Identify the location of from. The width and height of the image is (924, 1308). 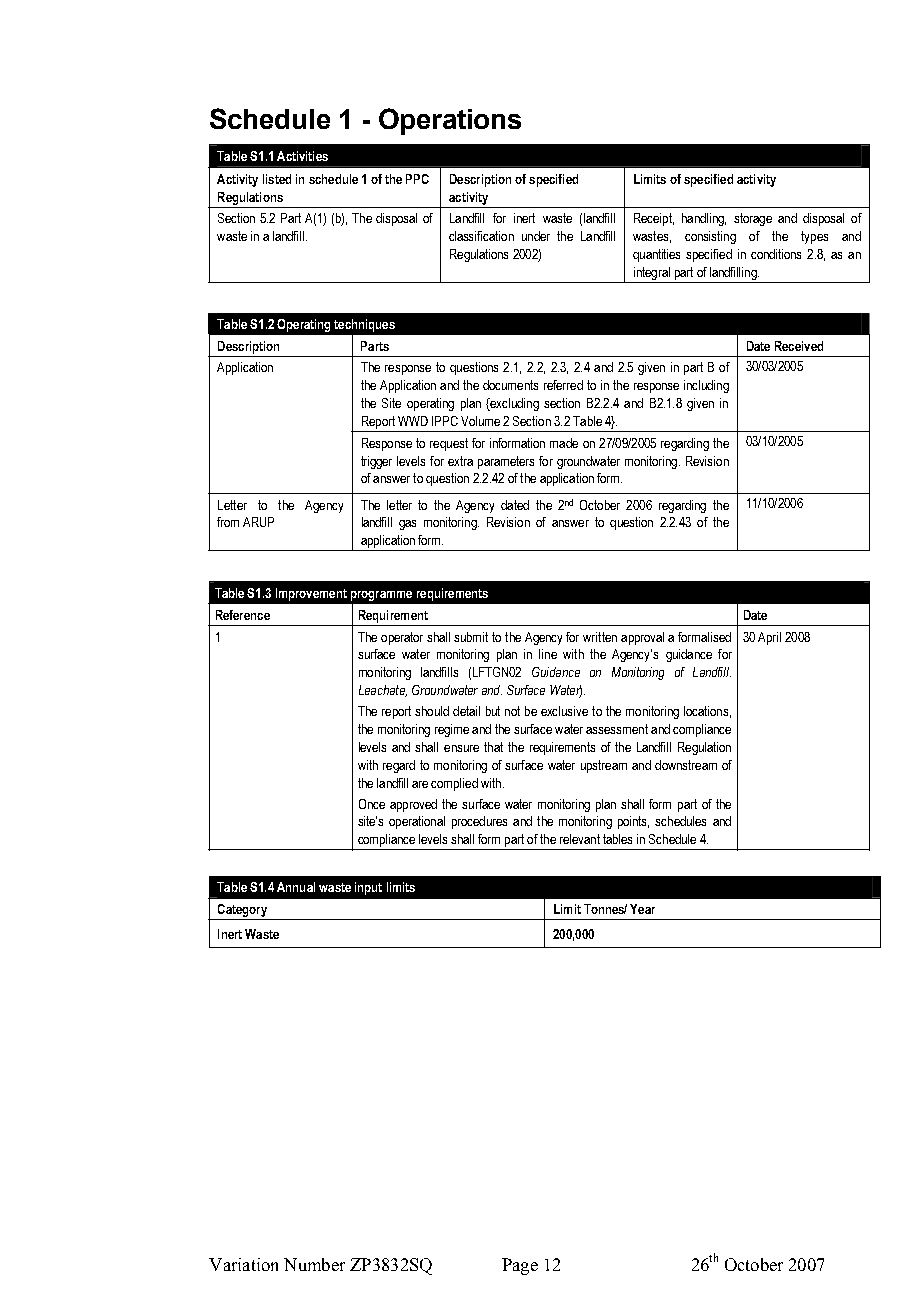
(228, 522).
